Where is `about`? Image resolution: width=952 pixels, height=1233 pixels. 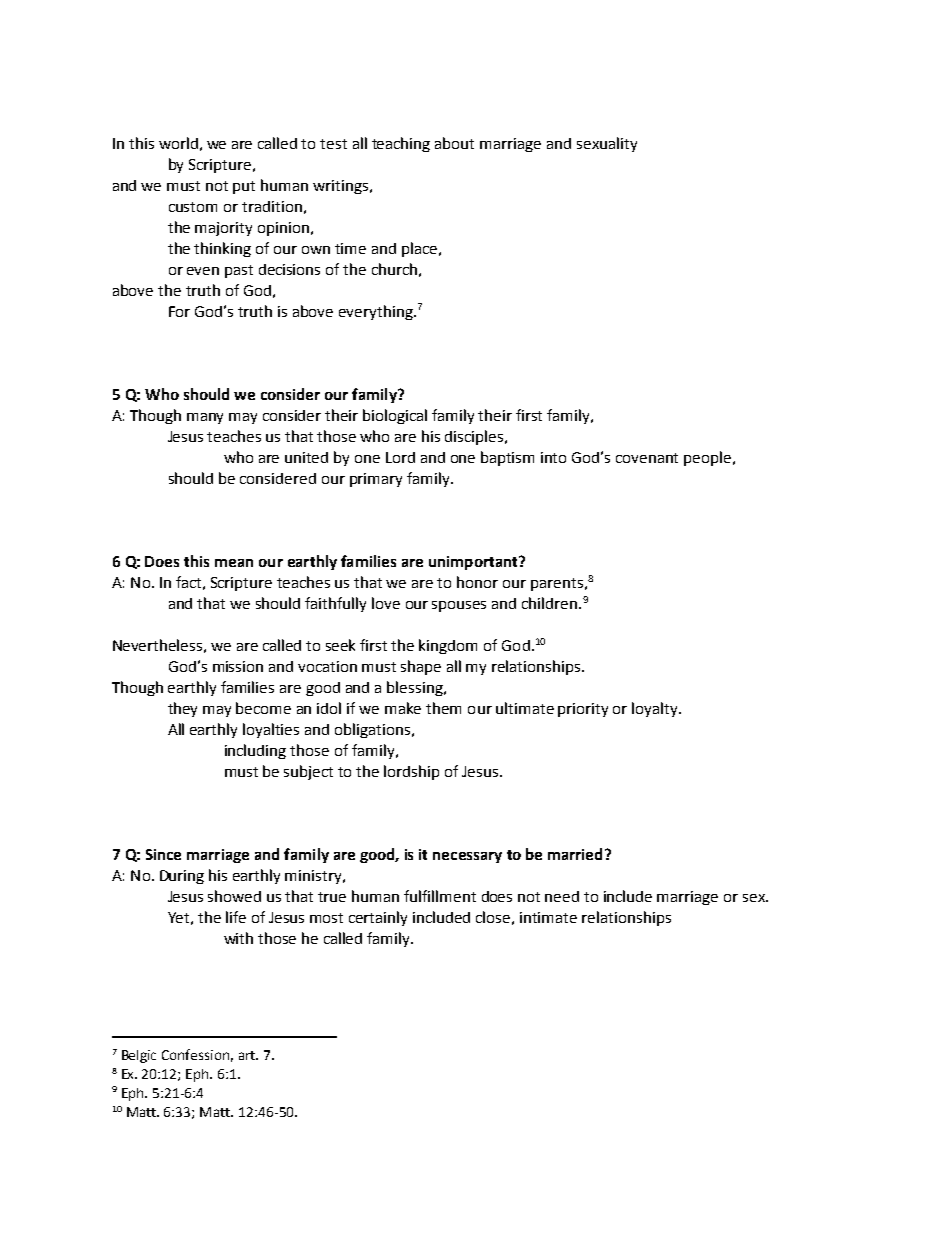 about is located at coordinates (454, 143).
